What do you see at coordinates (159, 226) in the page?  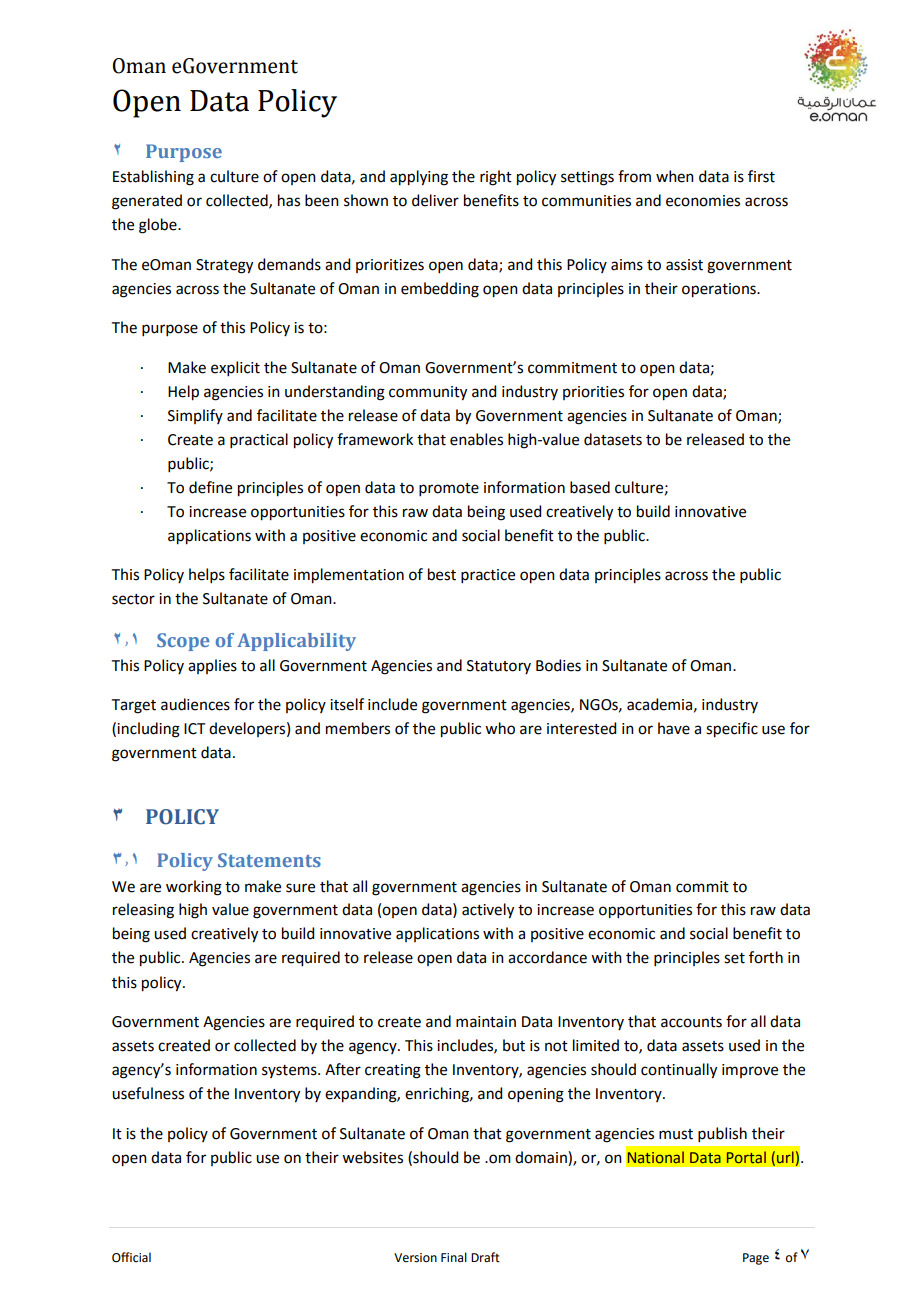 I see `globe` at bounding box center [159, 226].
